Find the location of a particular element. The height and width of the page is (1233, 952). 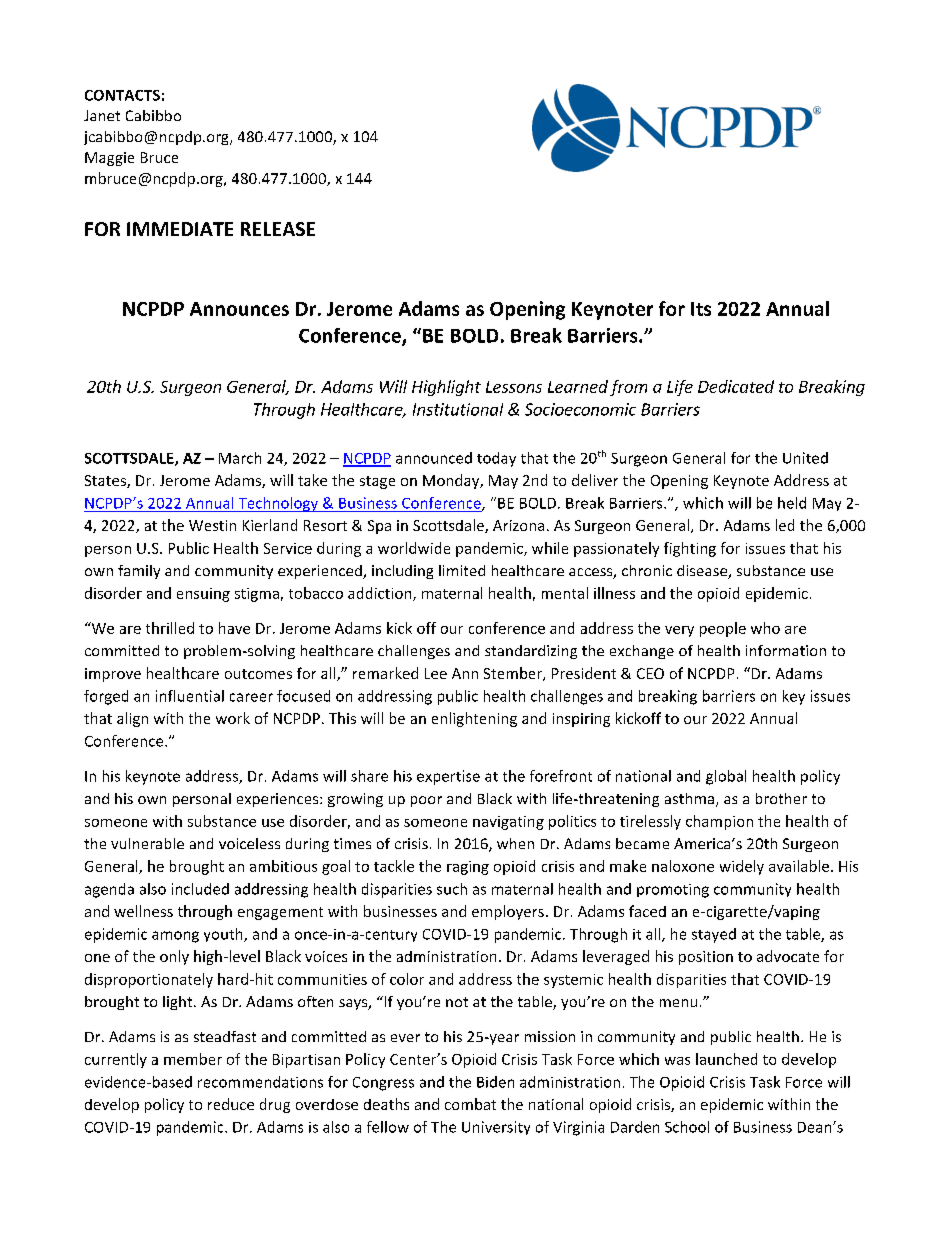

Institutional is located at coordinates (458, 409).
